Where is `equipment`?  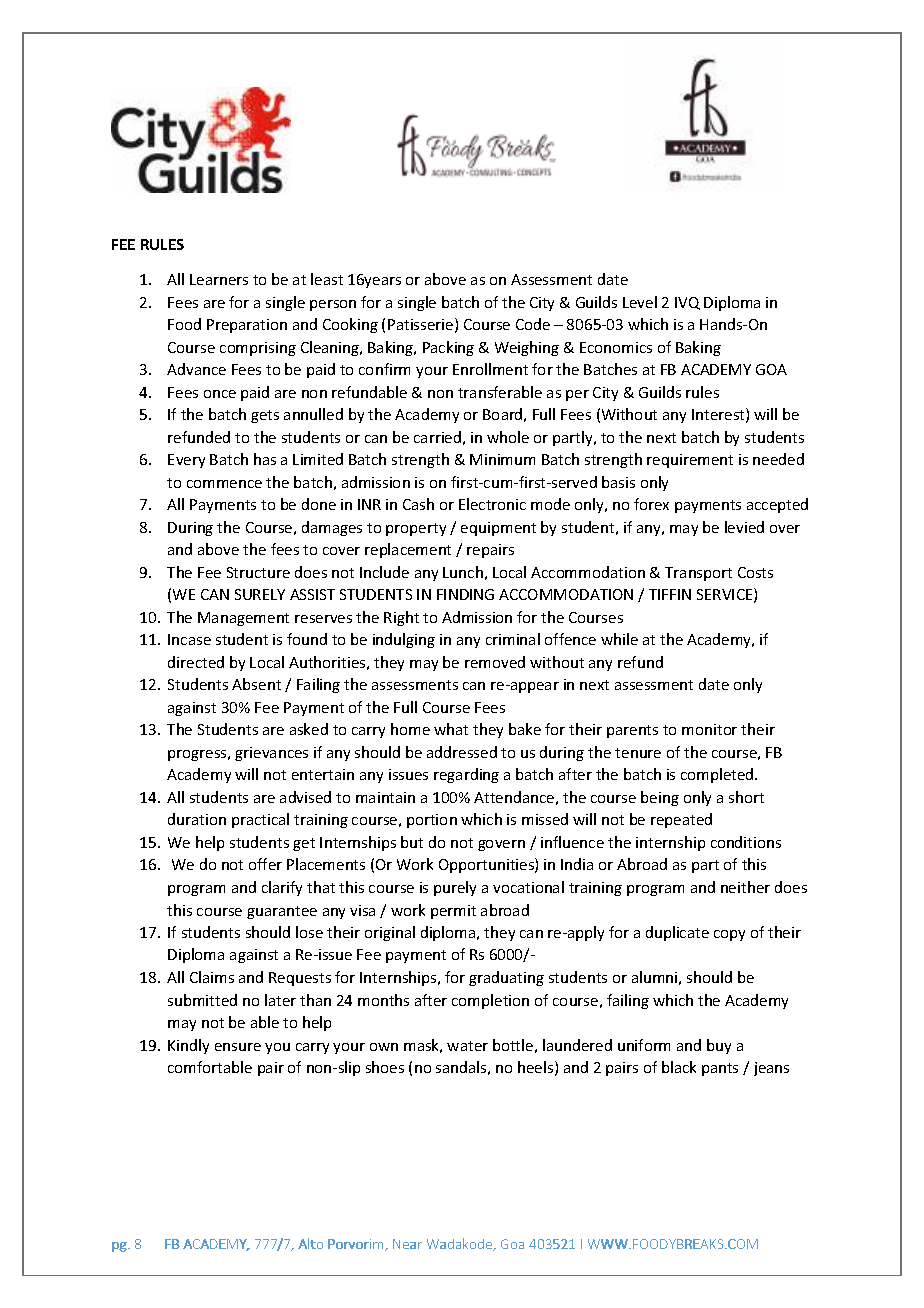 equipment is located at coordinates (498, 529).
